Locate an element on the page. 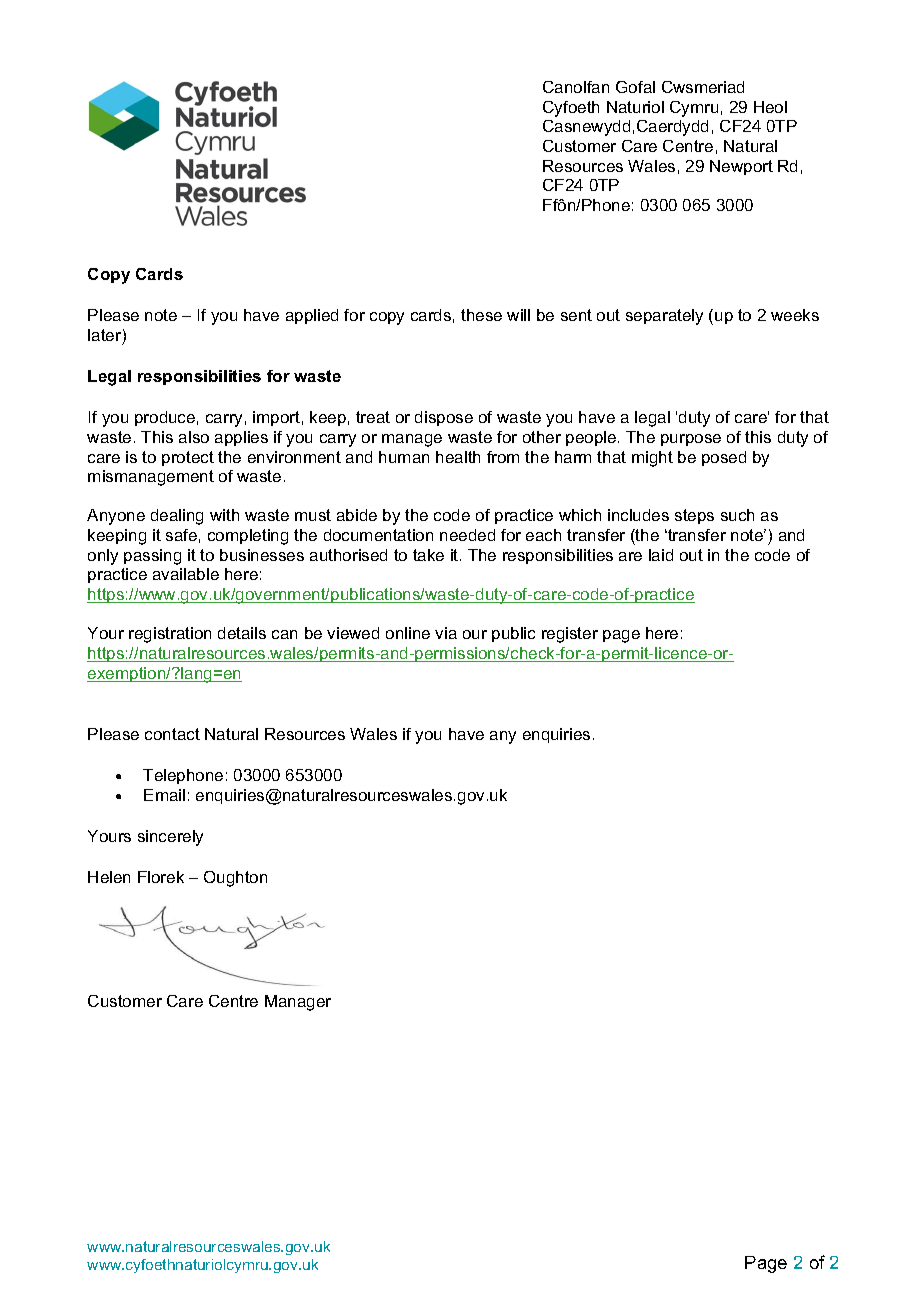 The height and width of the page is (1307, 924). applied is located at coordinates (312, 316).
